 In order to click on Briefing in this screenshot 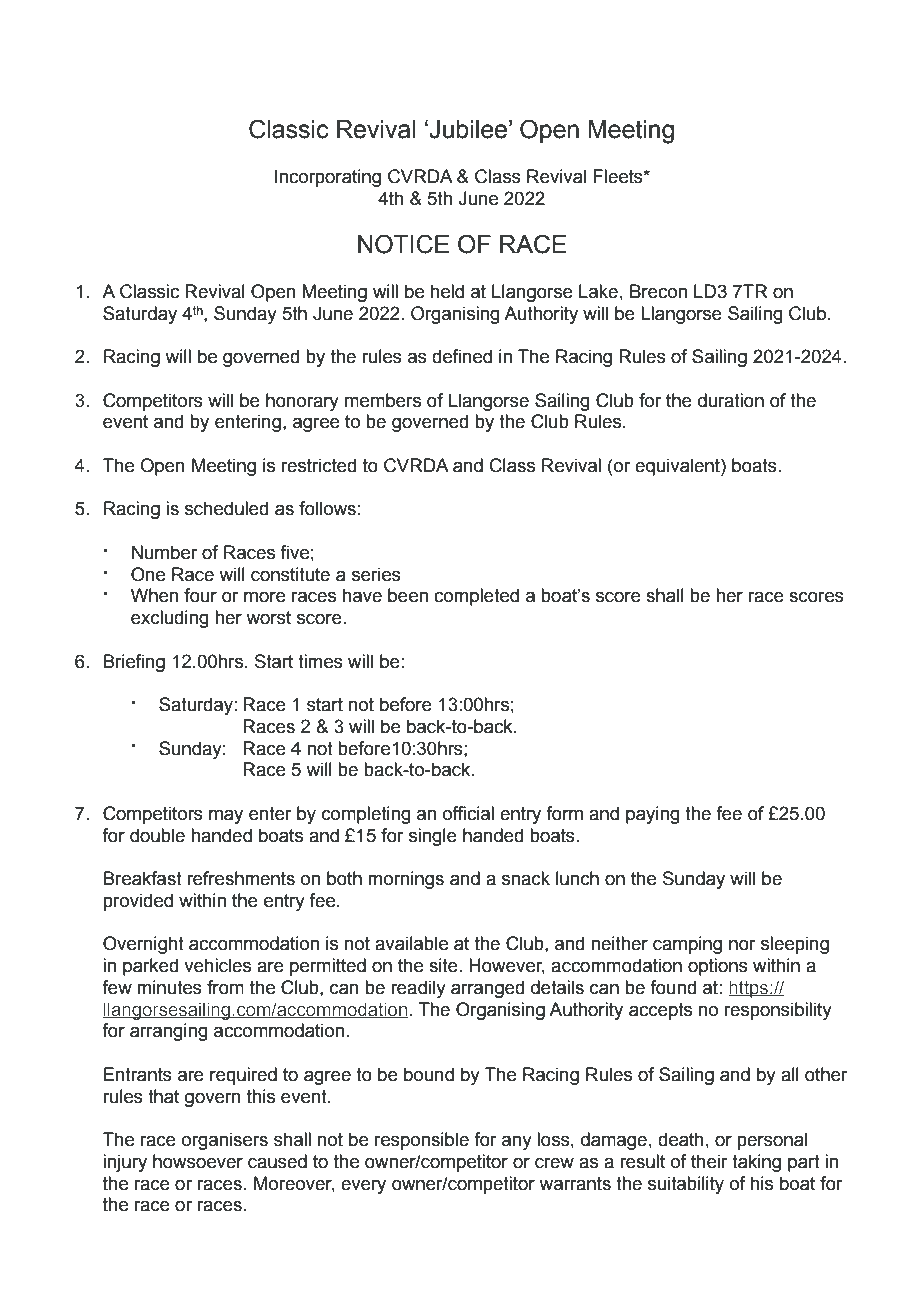, I will do `click(134, 663)`.
